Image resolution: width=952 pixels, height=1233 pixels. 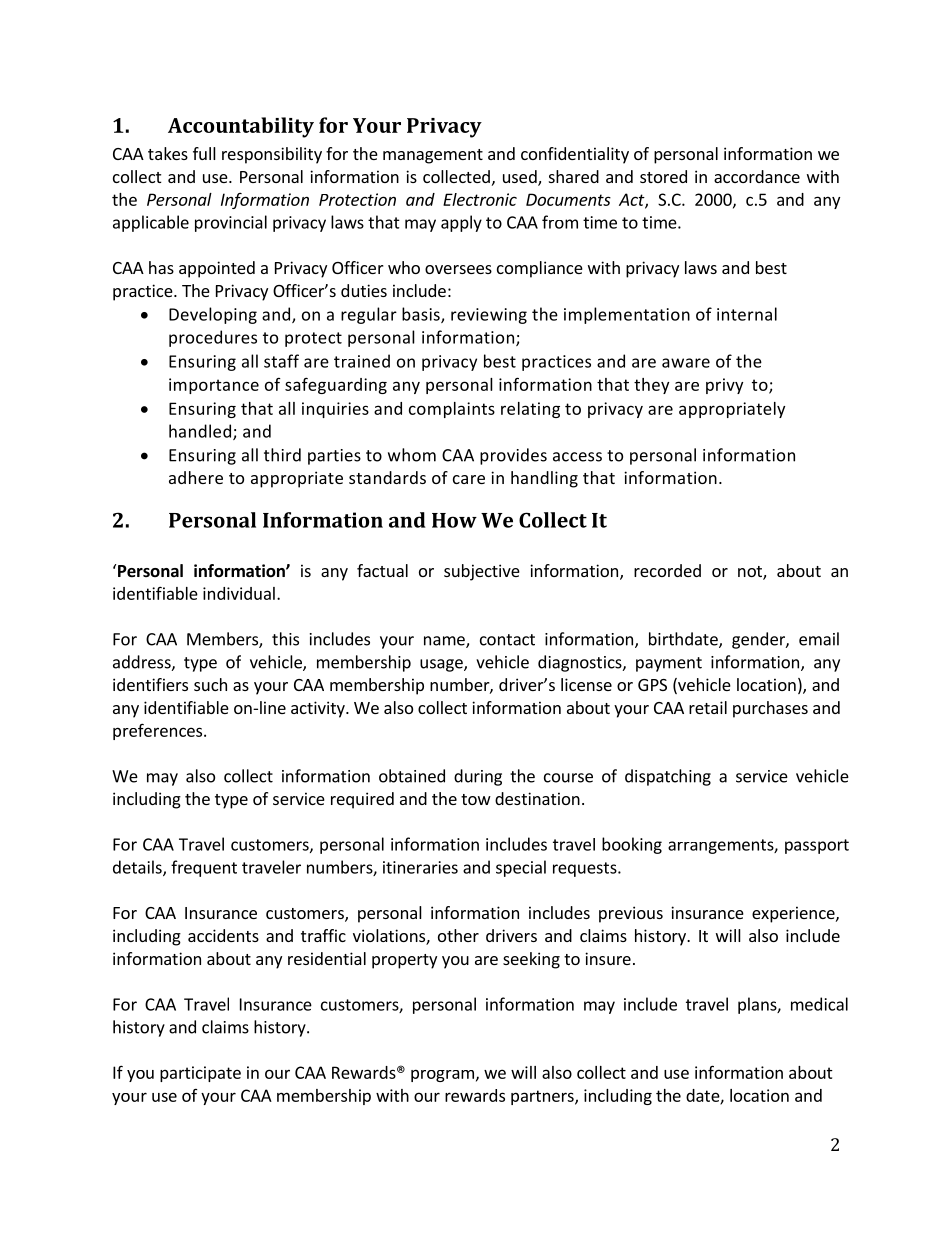 What do you see at coordinates (757, 176) in the screenshot?
I see `accordance` at bounding box center [757, 176].
